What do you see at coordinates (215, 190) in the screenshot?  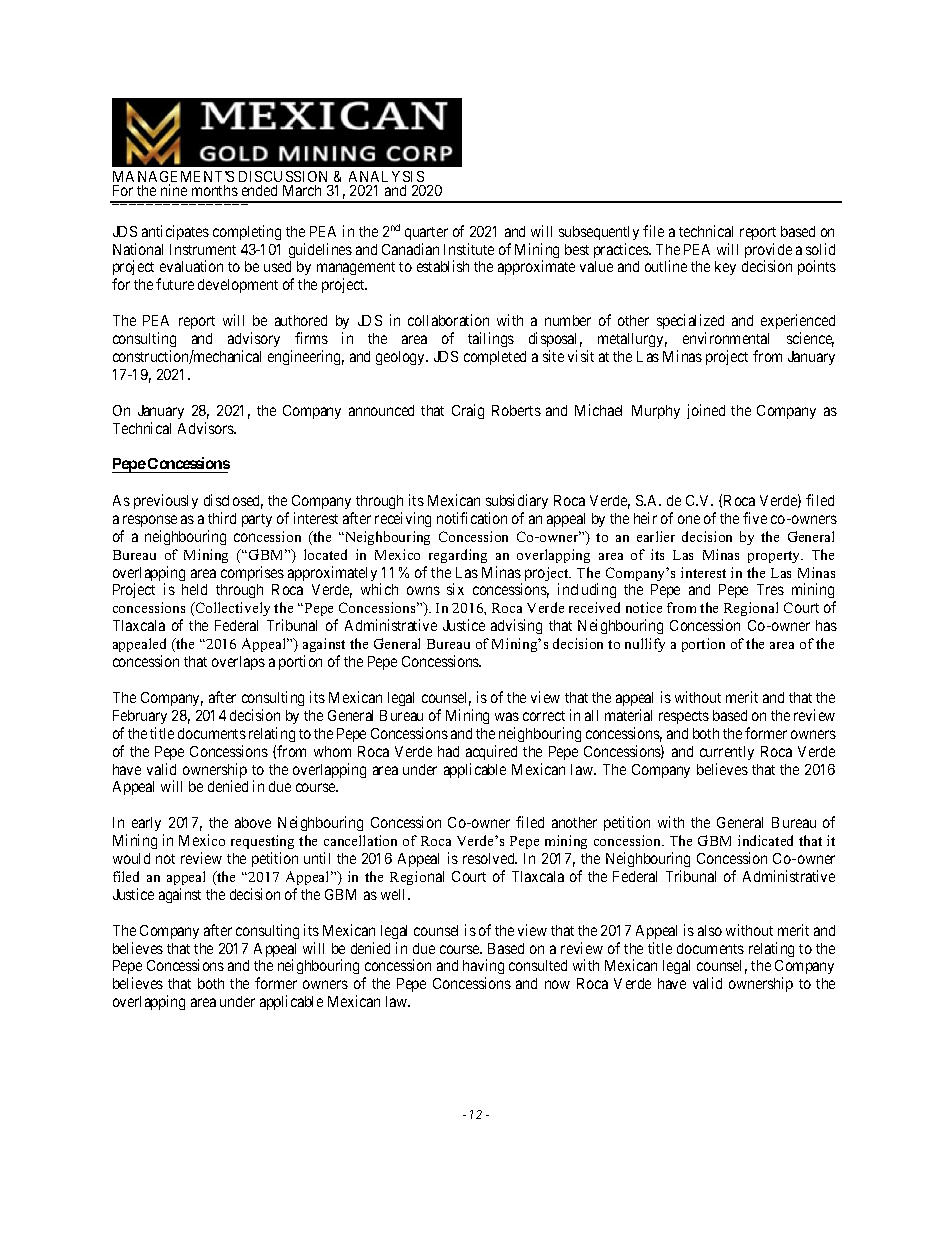 I see `months` at bounding box center [215, 190].
